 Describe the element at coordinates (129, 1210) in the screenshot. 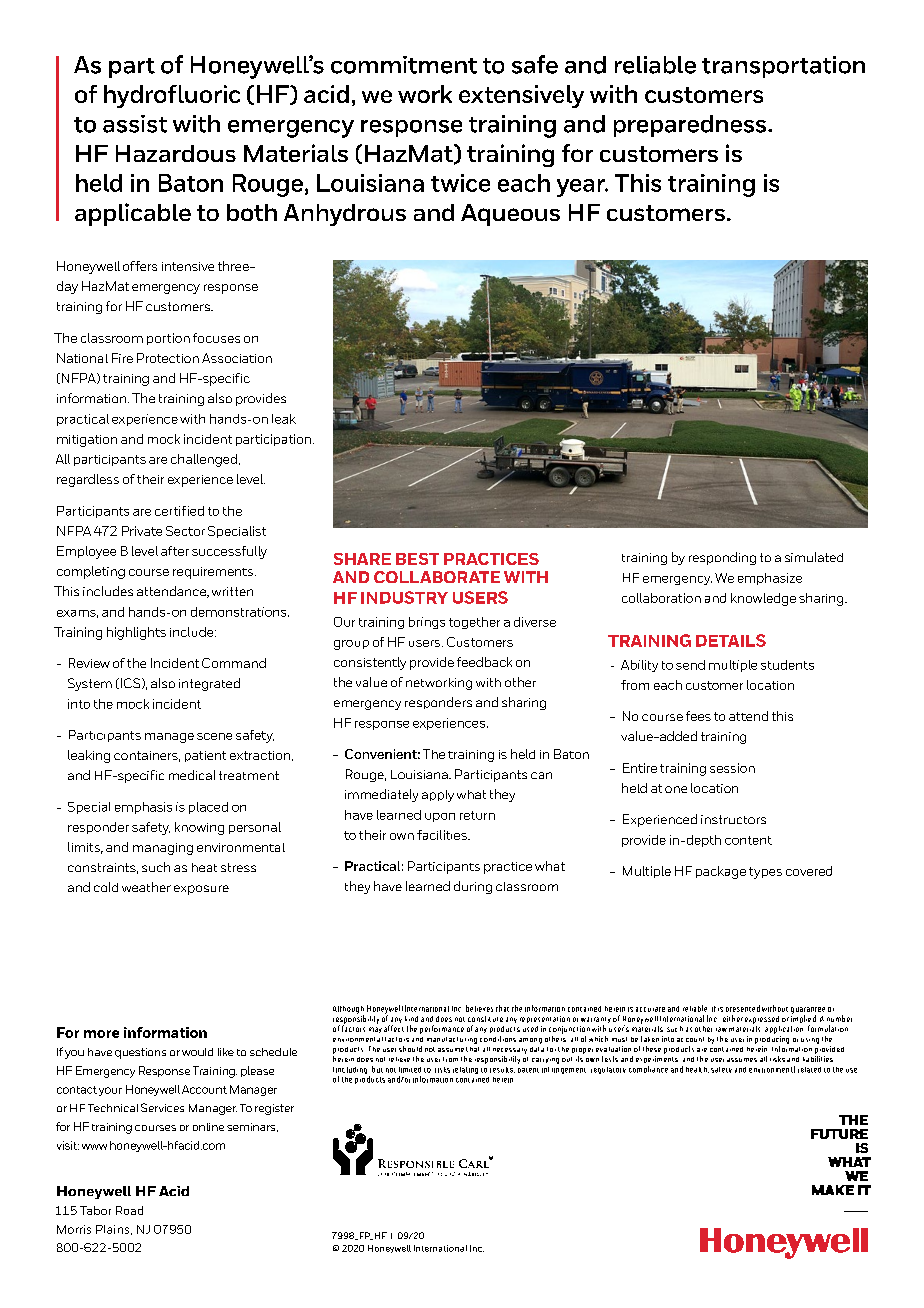

I see `Road` at that location.
